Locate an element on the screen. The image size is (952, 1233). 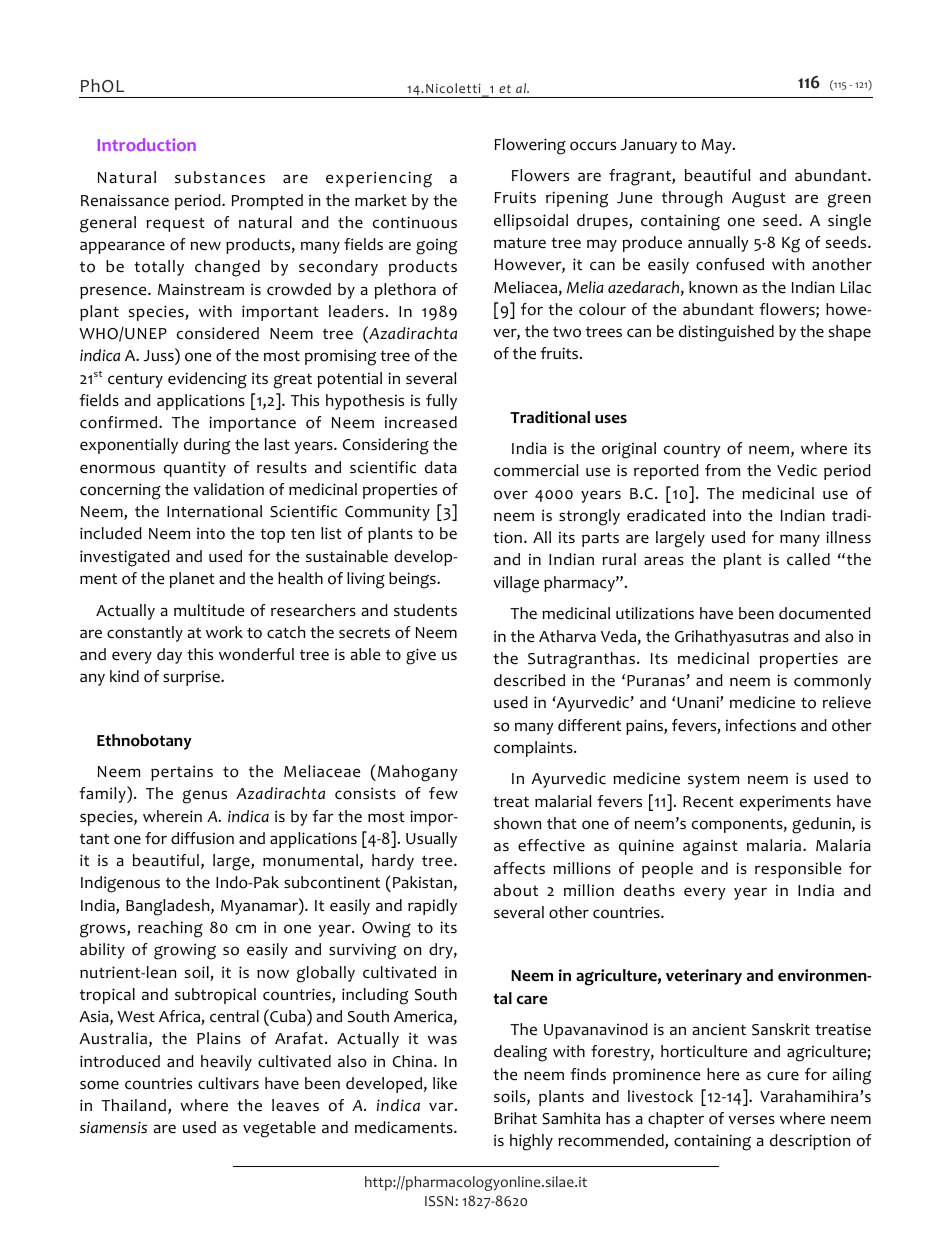
fully is located at coordinates (441, 402).
